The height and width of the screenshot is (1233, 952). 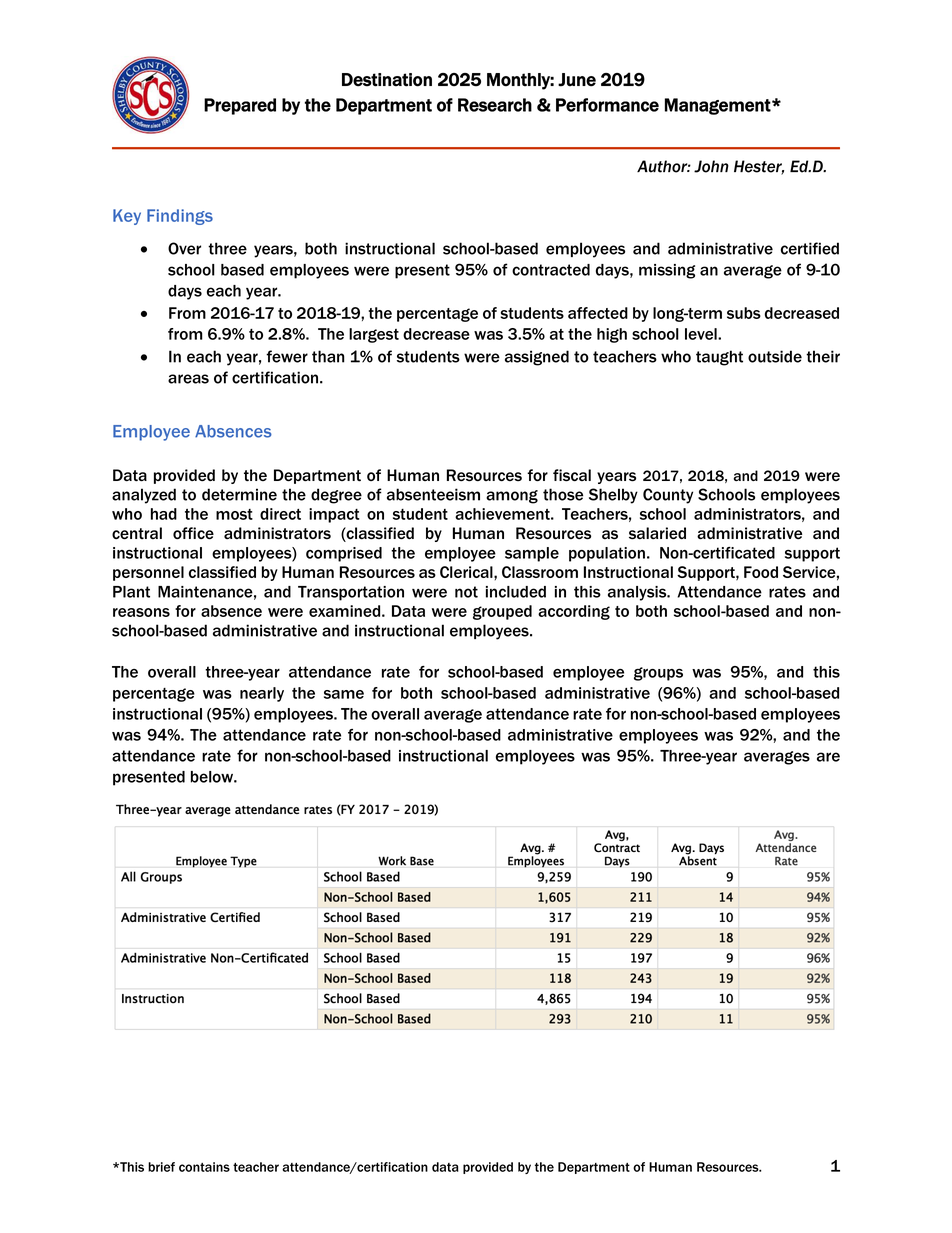 I want to click on Management, so click(x=719, y=106).
